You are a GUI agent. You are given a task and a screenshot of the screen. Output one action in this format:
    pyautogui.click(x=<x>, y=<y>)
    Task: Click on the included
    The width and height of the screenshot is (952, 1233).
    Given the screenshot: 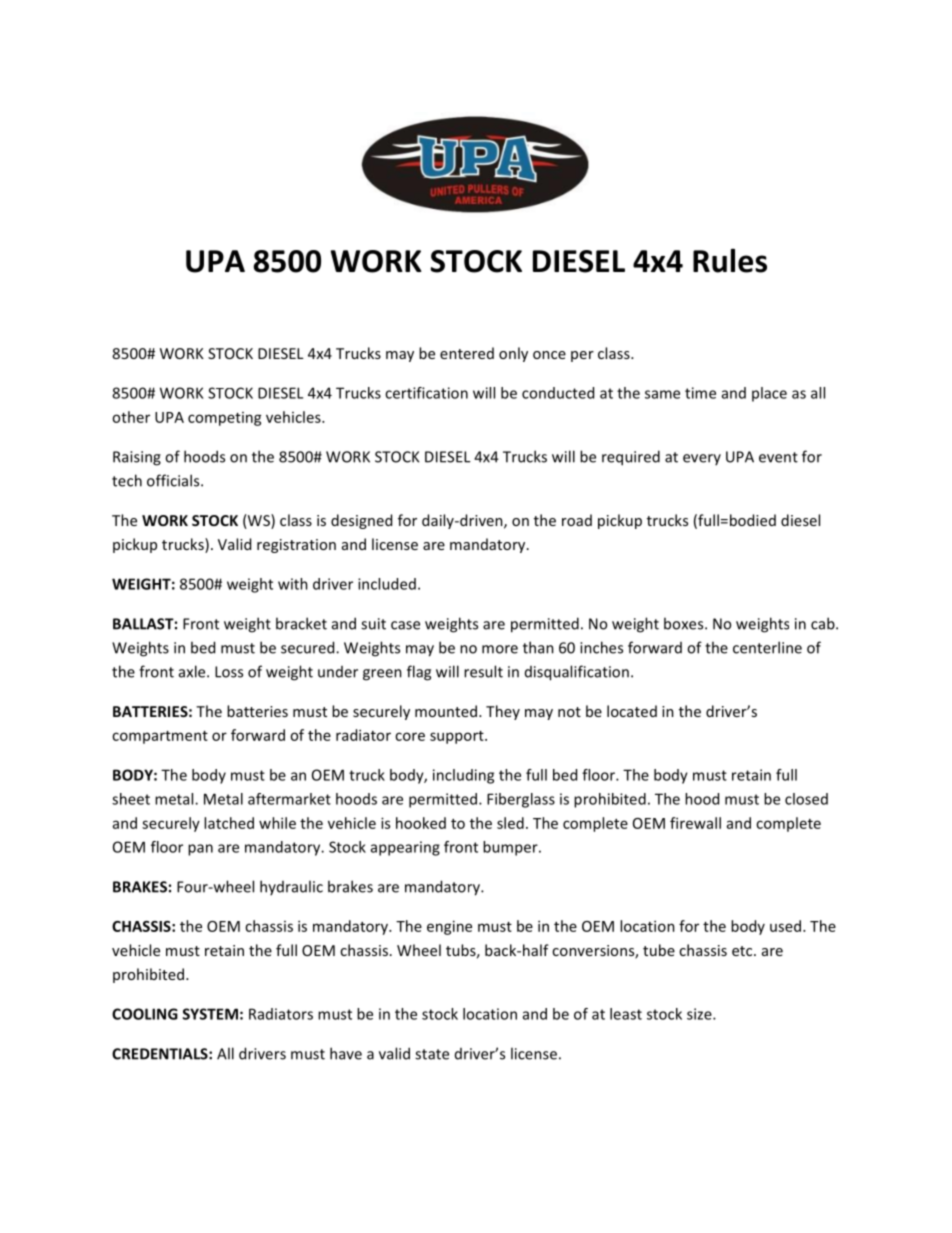 What is the action you would take?
    pyautogui.click(x=387, y=584)
